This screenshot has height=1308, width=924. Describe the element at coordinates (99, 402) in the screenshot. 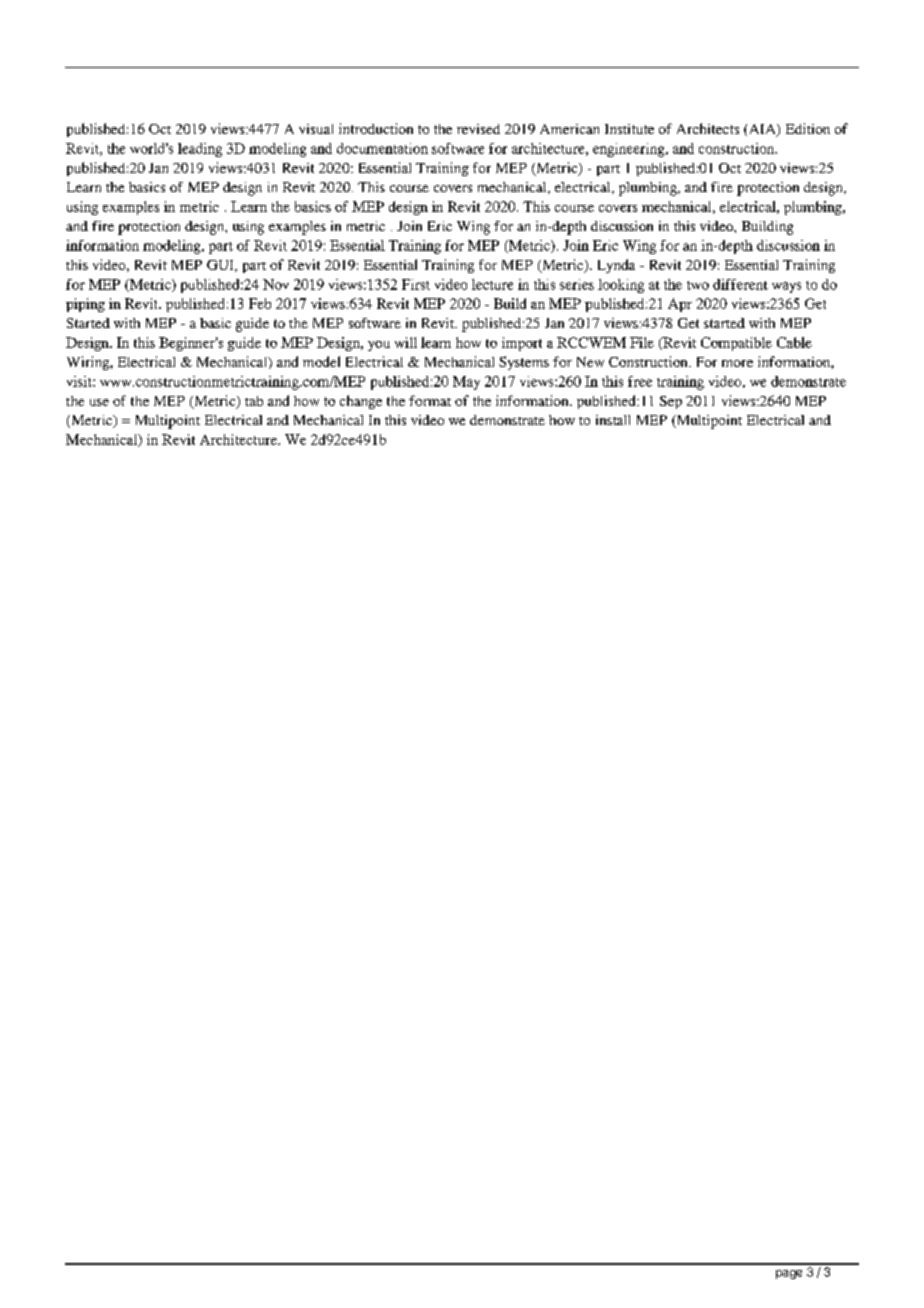

I see `use` at that location.
